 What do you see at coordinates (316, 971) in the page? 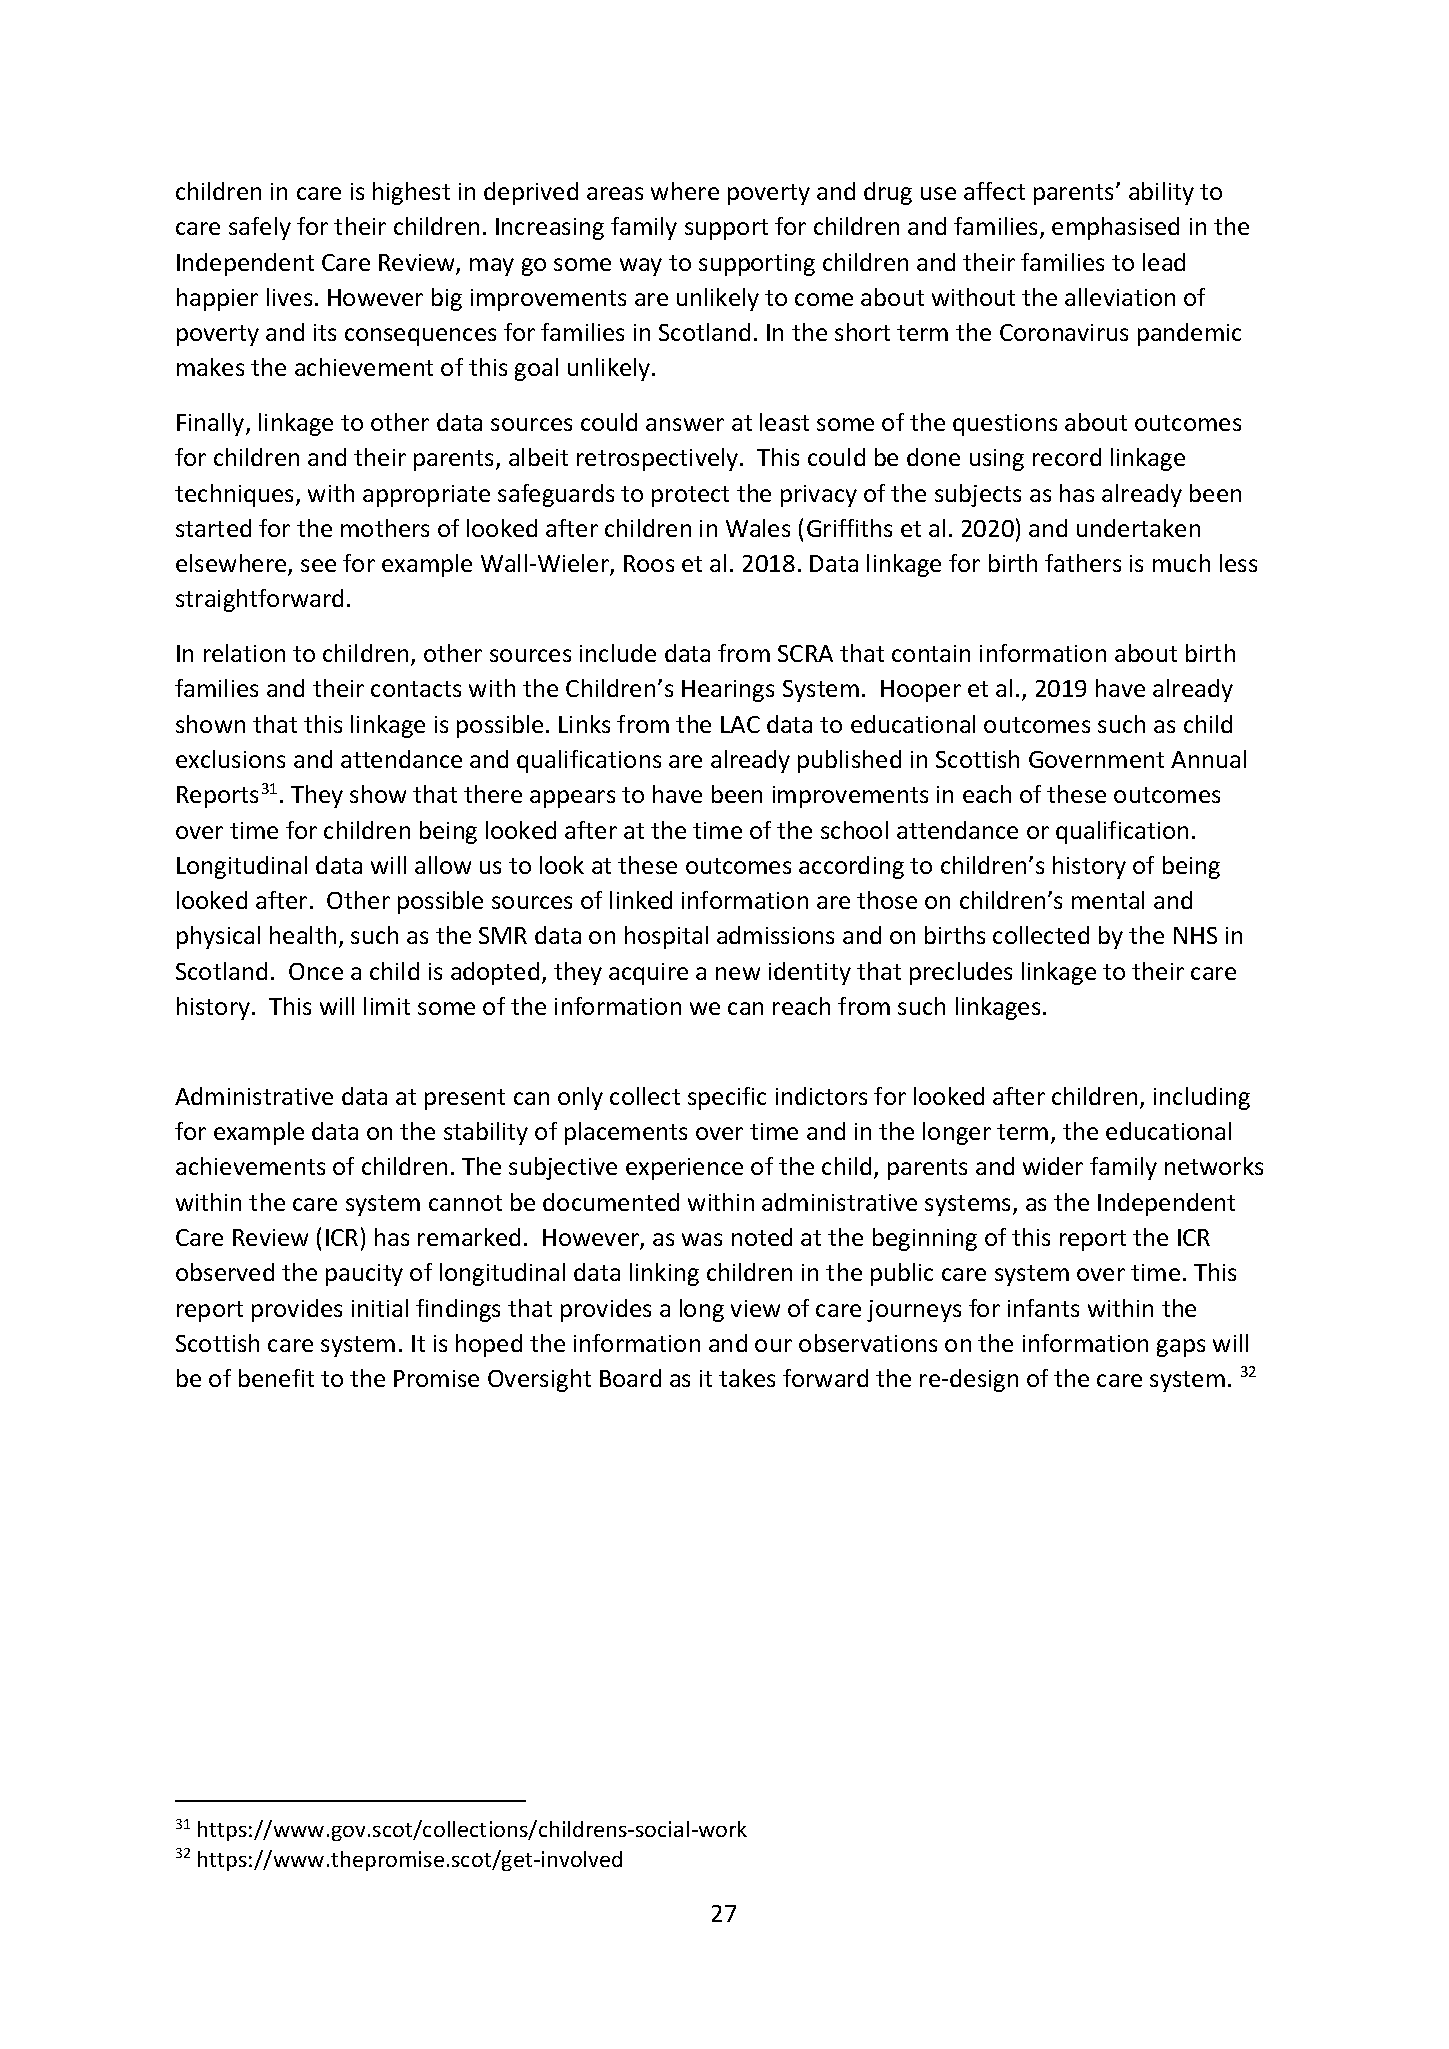
I see `Once` at bounding box center [316, 971].
